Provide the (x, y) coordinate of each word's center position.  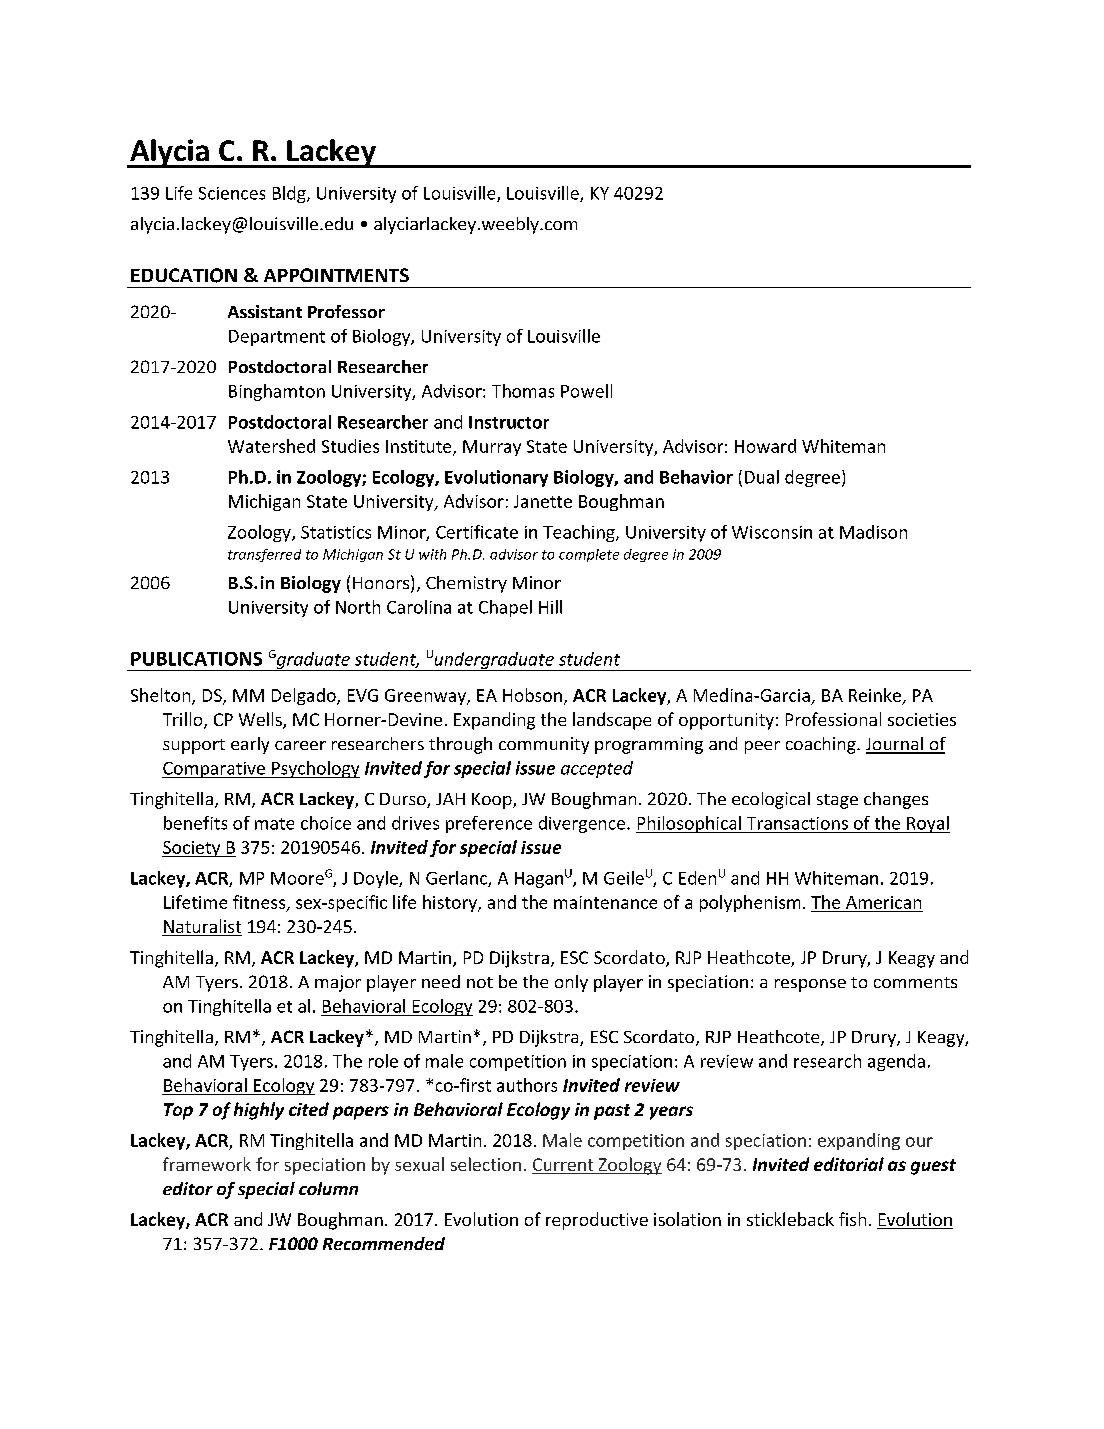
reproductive (597, 1221)
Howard (765, 446)
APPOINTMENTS (336, 275)
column (328, 1188)
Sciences (232, 193)
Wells (261, 720)
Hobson (532, 695)
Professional (833, 719)
